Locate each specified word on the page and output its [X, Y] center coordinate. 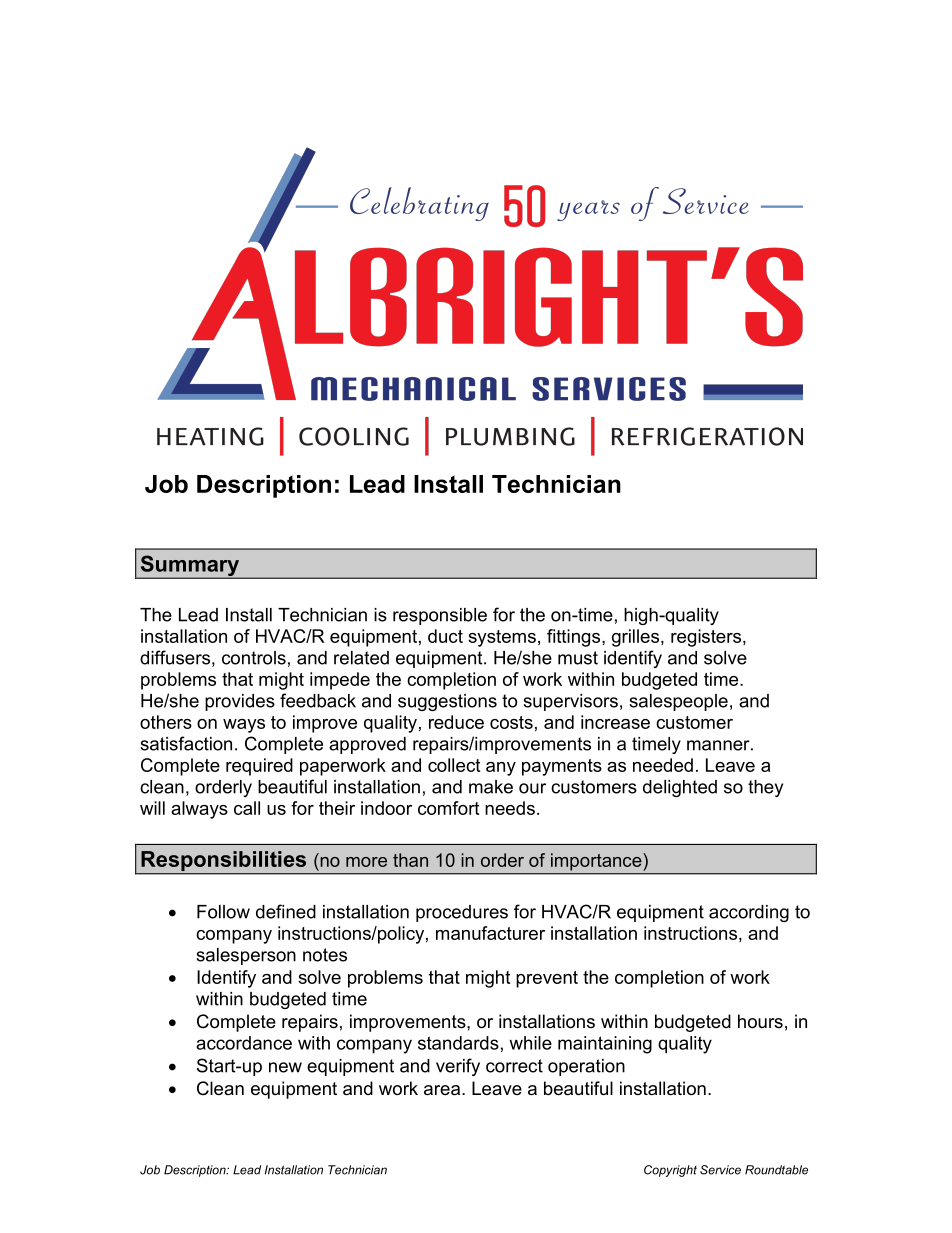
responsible [440, 616]
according [749, 913]
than [410, 860]
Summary [190, 567]
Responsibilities [224, 862]
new [285, 1067]
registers [707, 638]
